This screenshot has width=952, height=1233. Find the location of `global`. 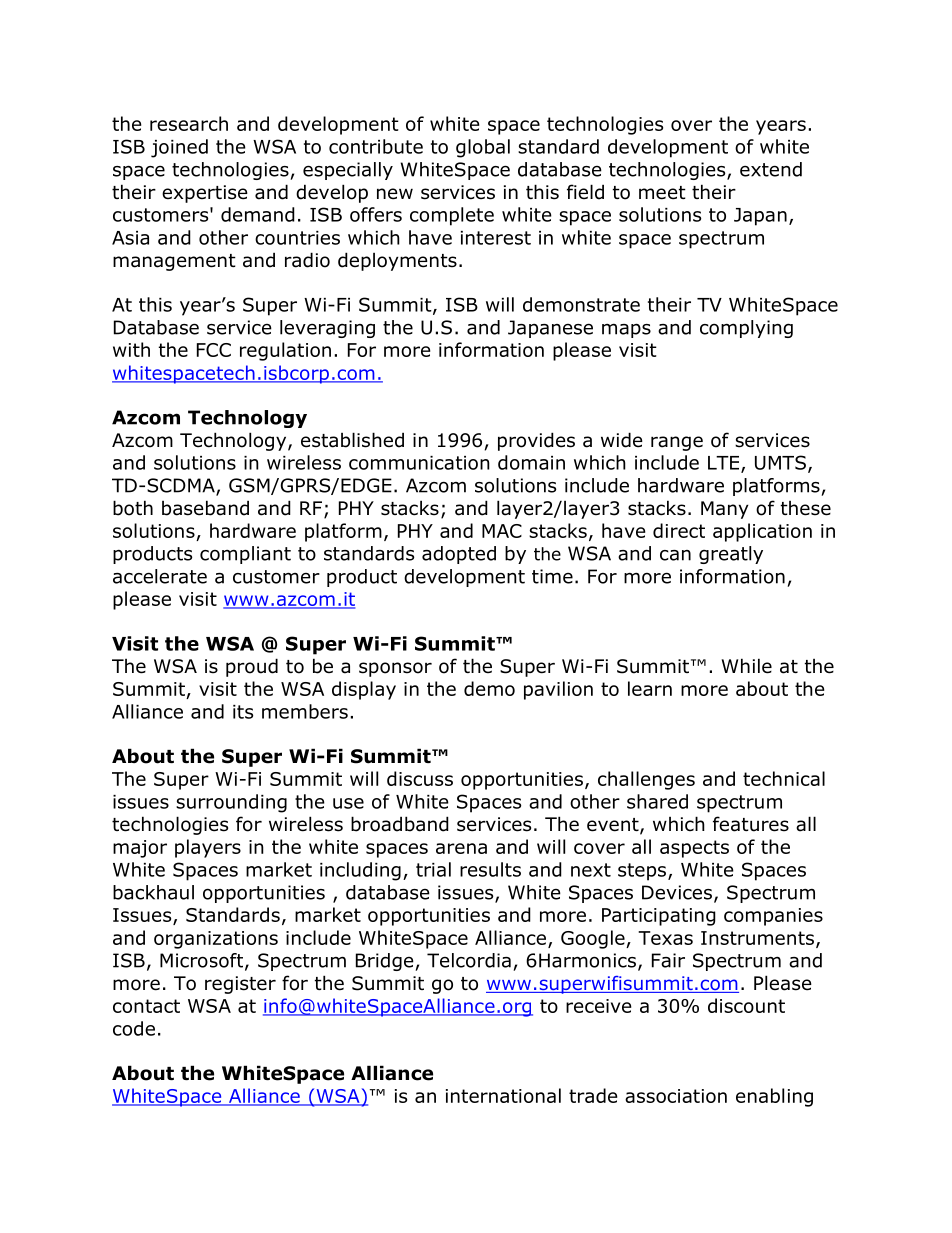

global is located at coordinates (483, 148).
